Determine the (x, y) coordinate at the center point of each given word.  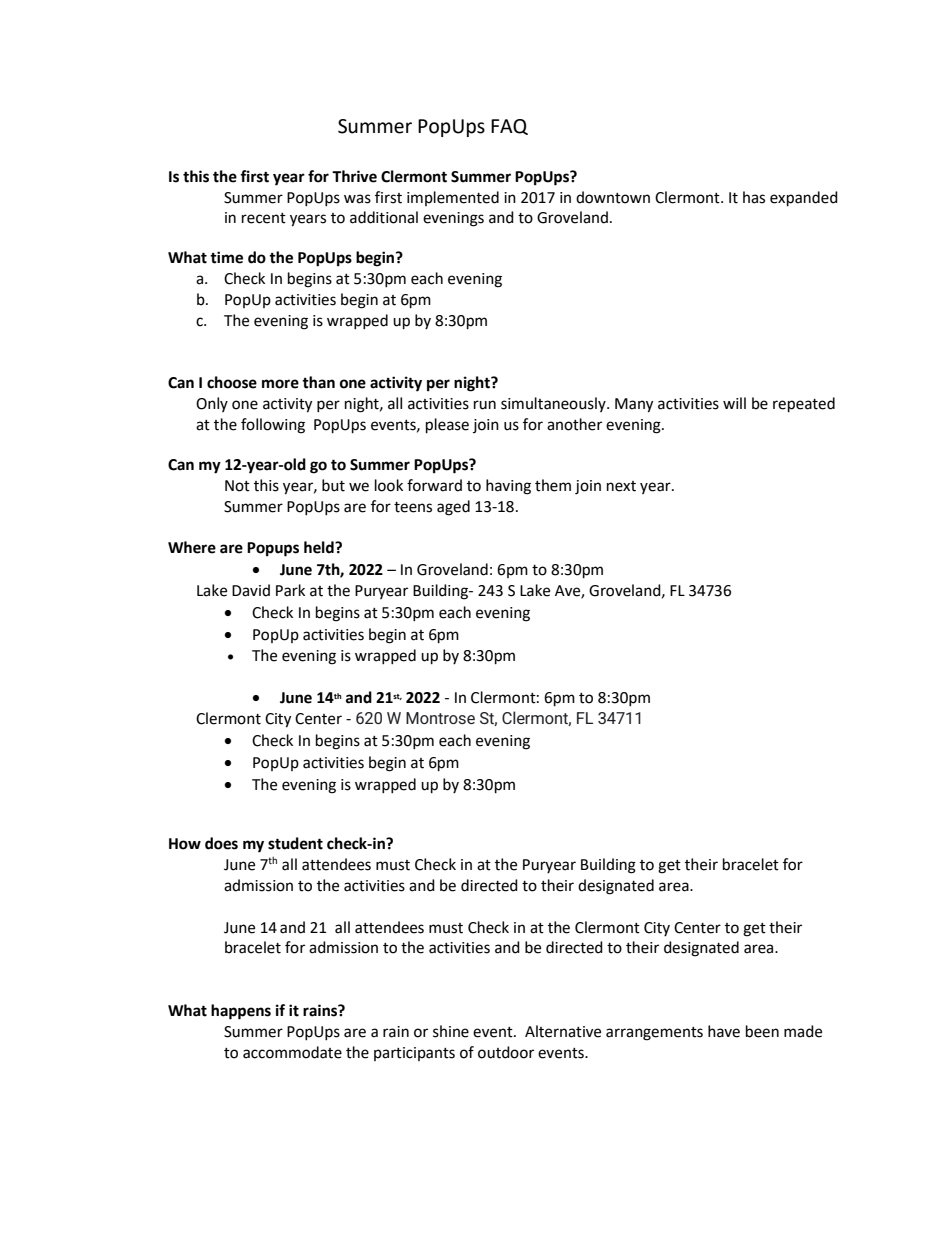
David (251, 590)
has (754, 197)
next (621, 486)
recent (264, 218)
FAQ (509, 127)
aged (453, 508)
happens (241, 1012)
